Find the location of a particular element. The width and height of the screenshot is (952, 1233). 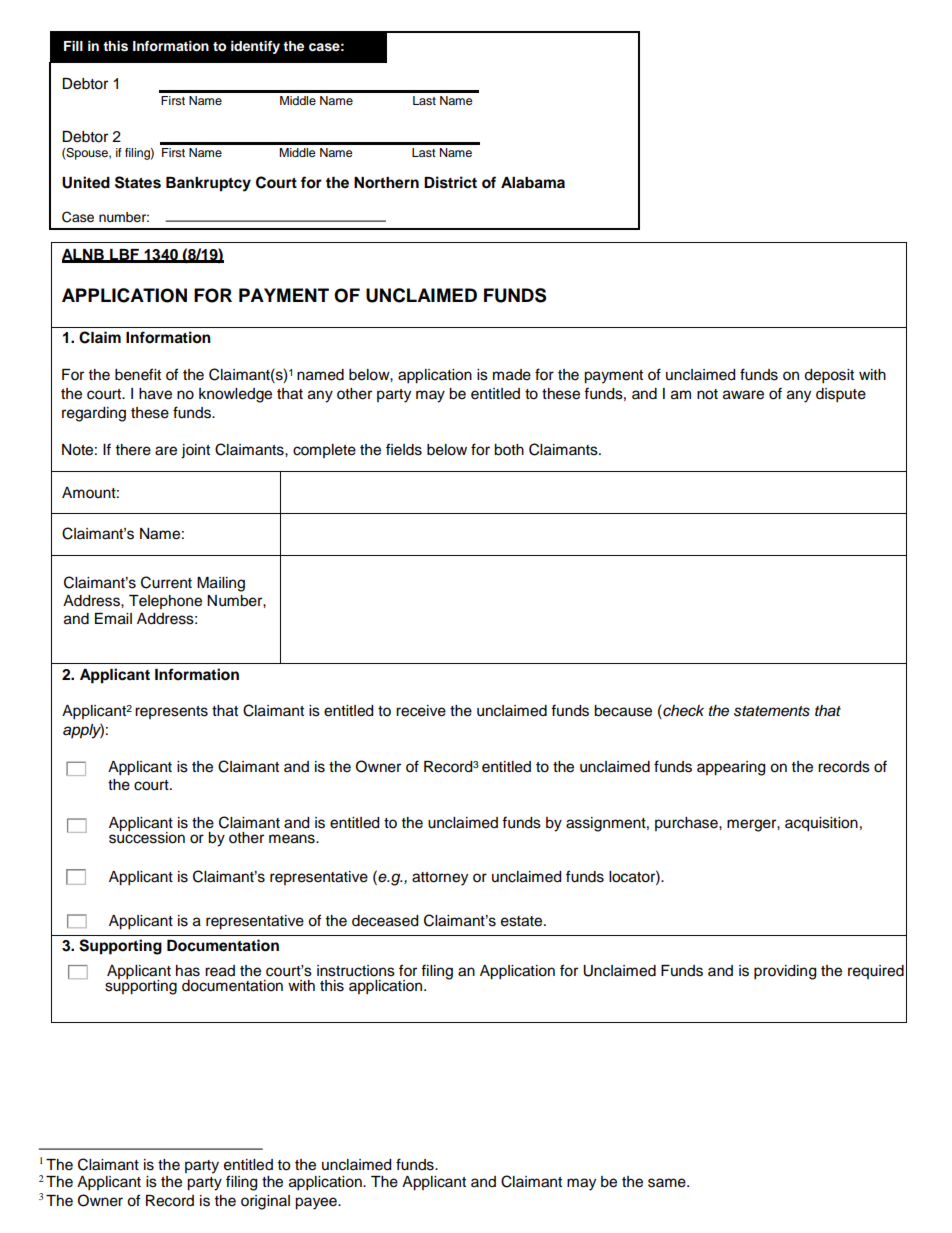

Alabama is located at coordinates (533, 183).
